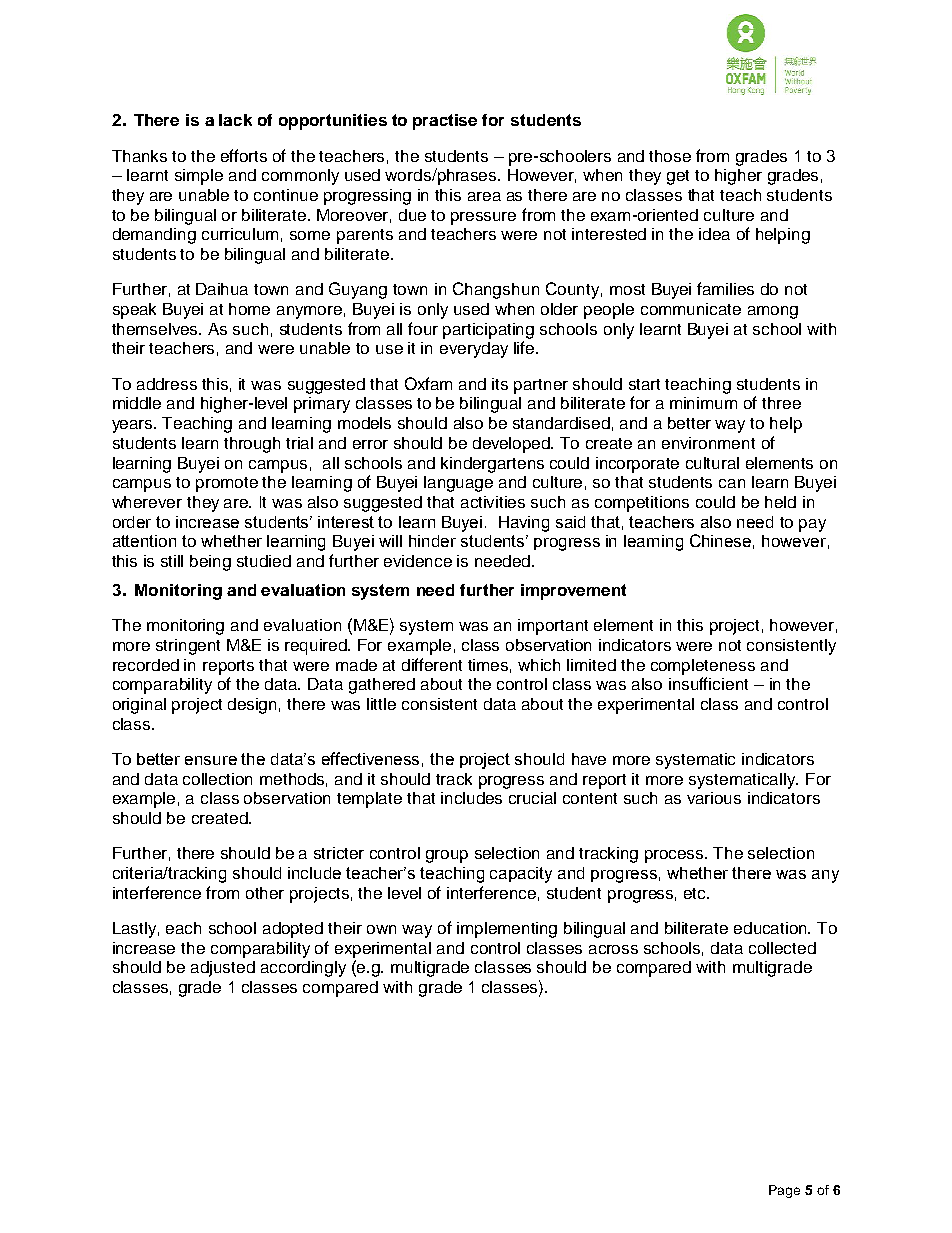 This screenshot has height=1233, width=952. I want to click on accordingly, so click(303, 969).
